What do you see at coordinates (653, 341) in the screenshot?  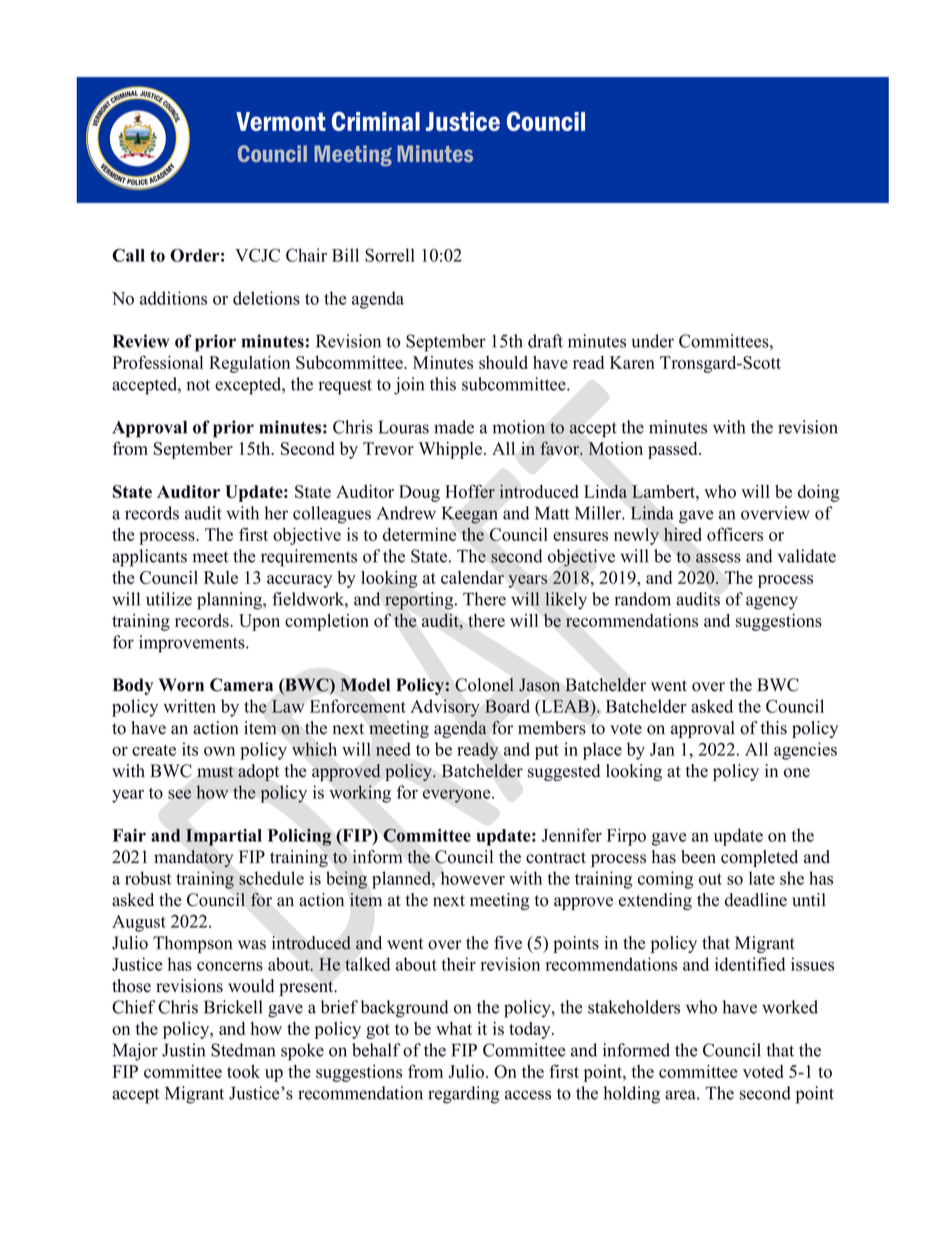 I see `under` at bounding box center [653, 341].
